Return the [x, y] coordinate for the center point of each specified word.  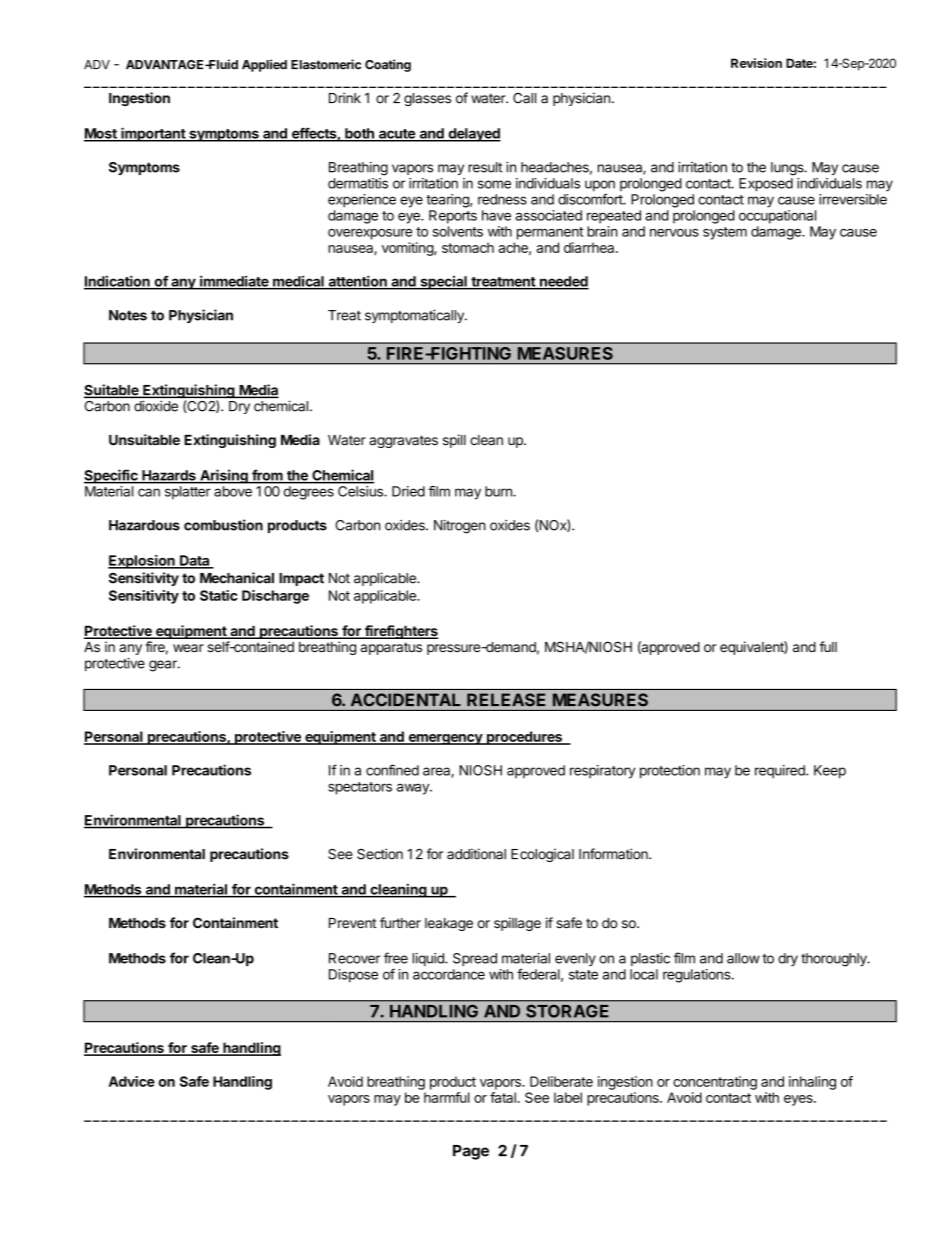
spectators [360, 788]
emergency [445, 739]
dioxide [156, 406]
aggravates [403, 441]
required [781, 771]
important [153, 134]
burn [499, 491]
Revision [756, 63]
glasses [427, 99]
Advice [132, 1081]
